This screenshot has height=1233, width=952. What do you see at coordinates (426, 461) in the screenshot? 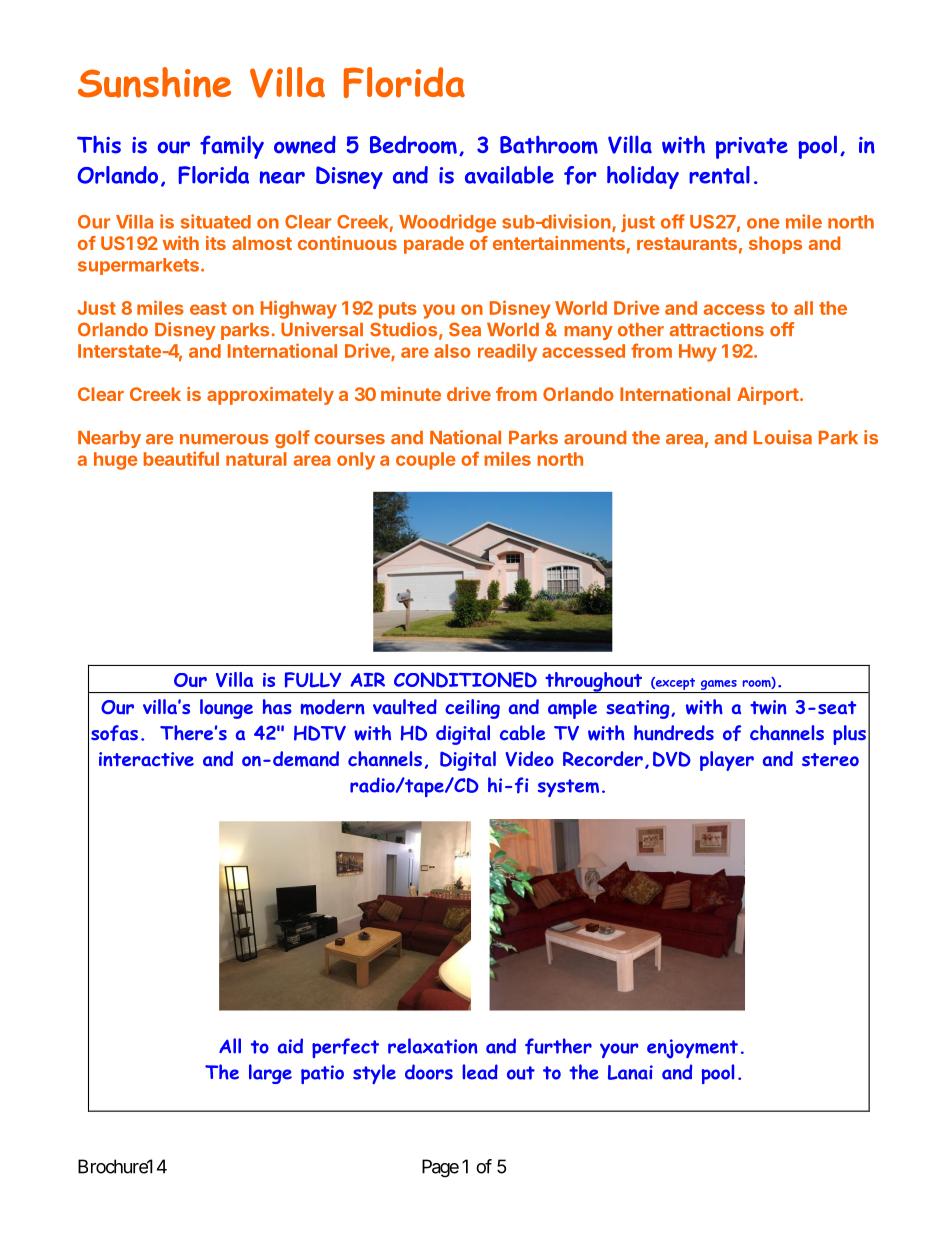
I see `couple` at bounding box center [426, 461].
